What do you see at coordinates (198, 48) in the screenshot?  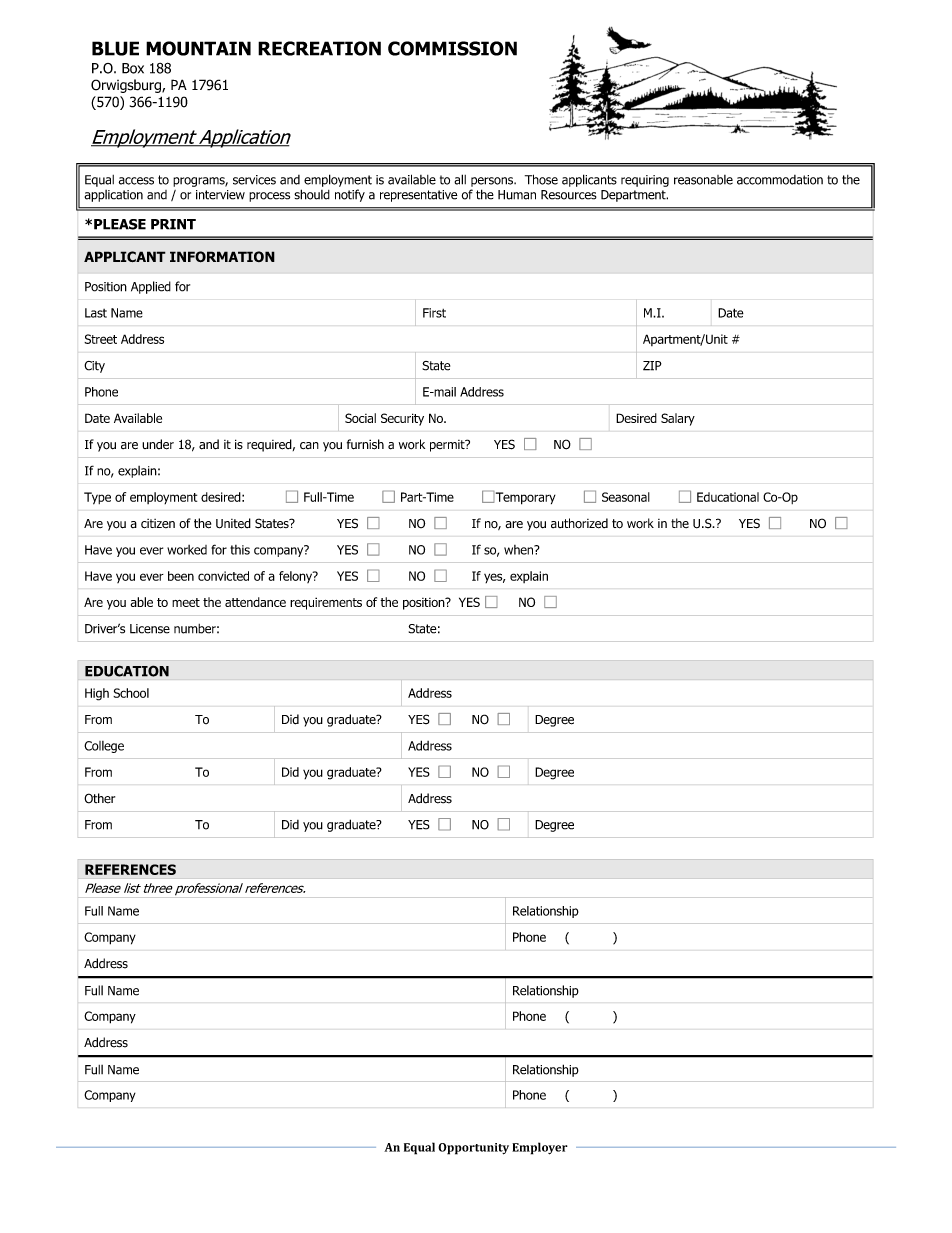 I see `MOUNTAIN` at bounding box center [198, 48].
